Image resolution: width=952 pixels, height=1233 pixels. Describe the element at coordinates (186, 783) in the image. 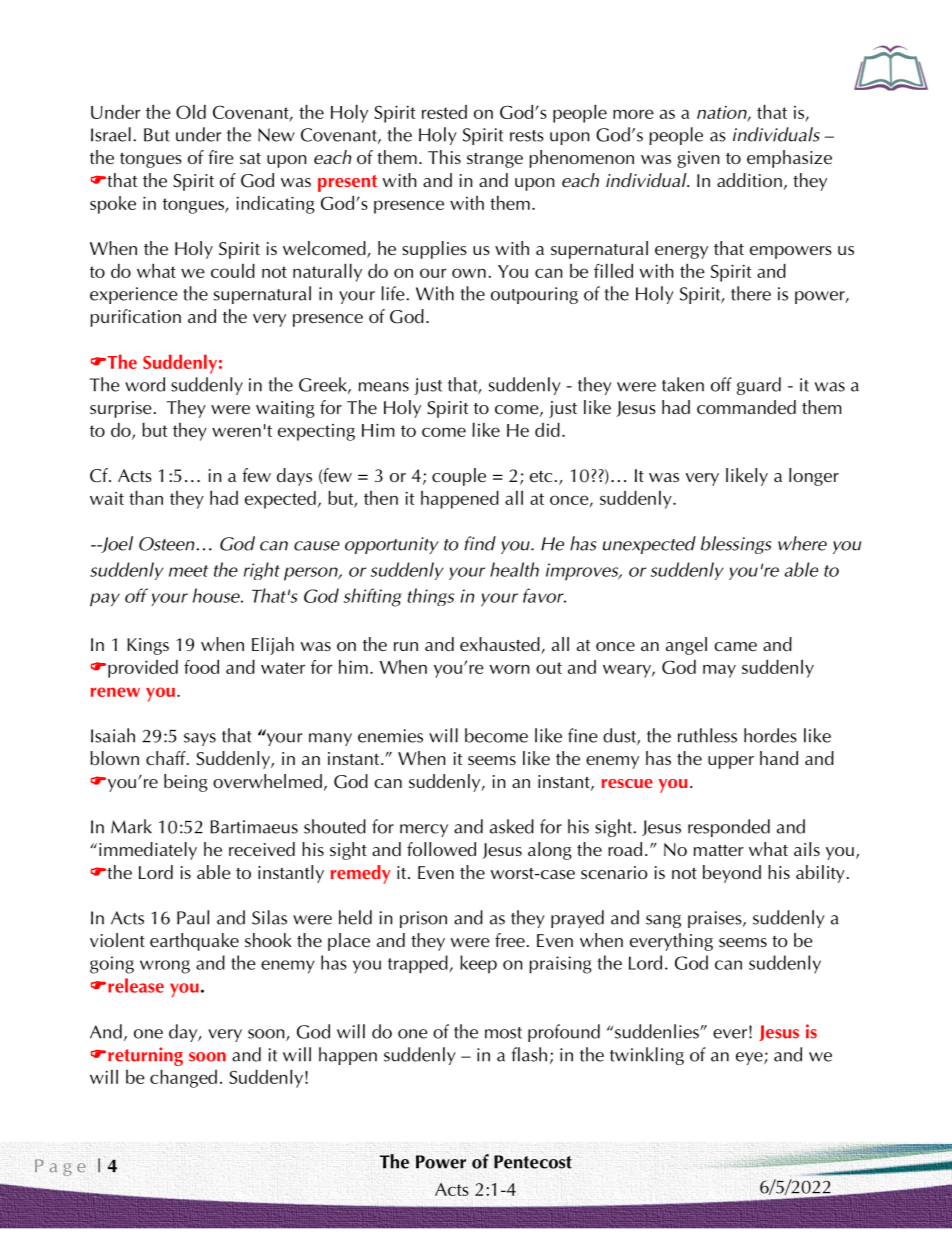

I see `being` at that location.
